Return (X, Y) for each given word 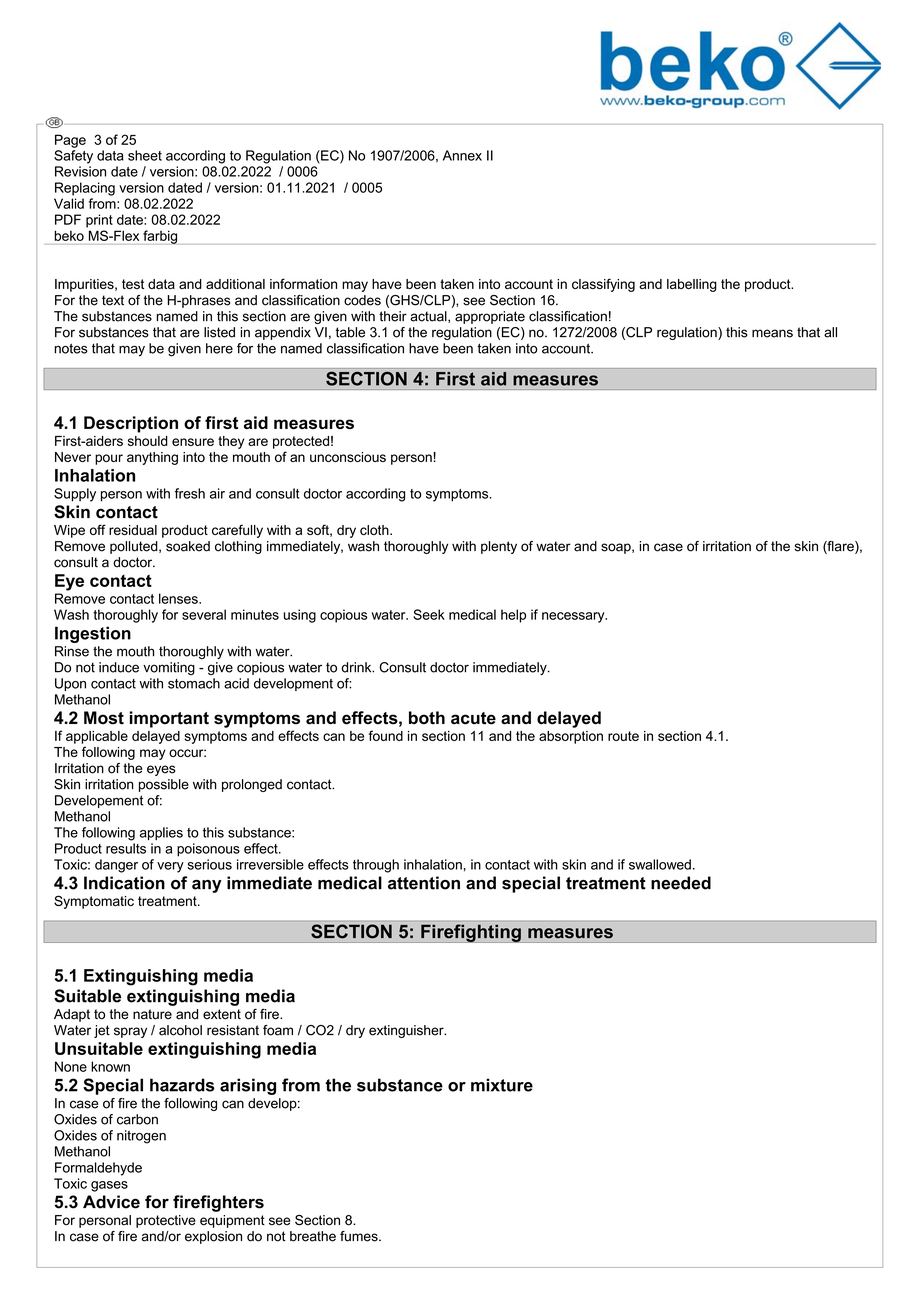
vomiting (169, 668)
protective (166, 1221)
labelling (692, 285)
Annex (462, 155)
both (427, 718)
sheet (145, 155)
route (623, 736)
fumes (360, 1236)
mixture (502, 1085)
